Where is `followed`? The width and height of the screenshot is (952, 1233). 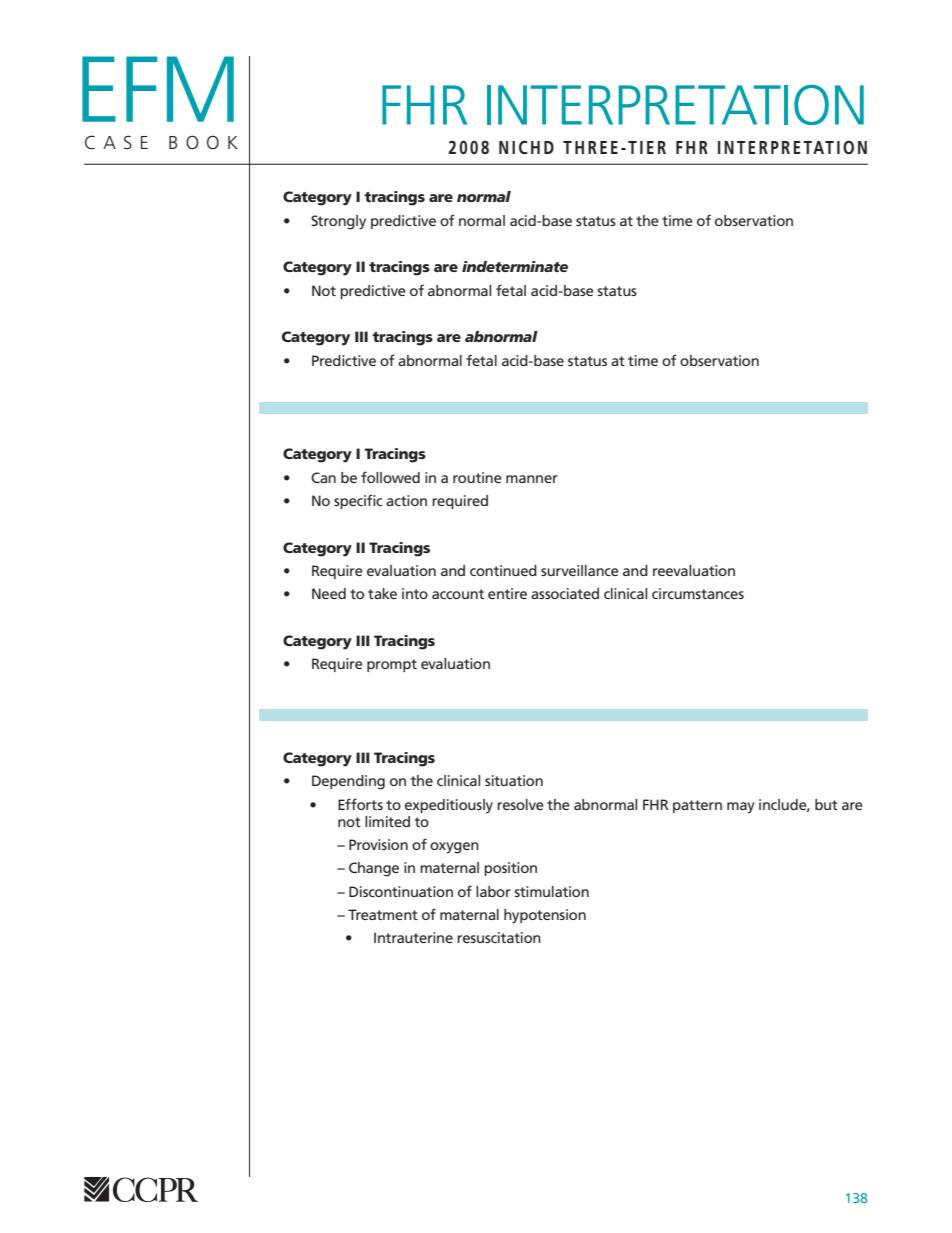
followed is located at coordinates (390, 477).
